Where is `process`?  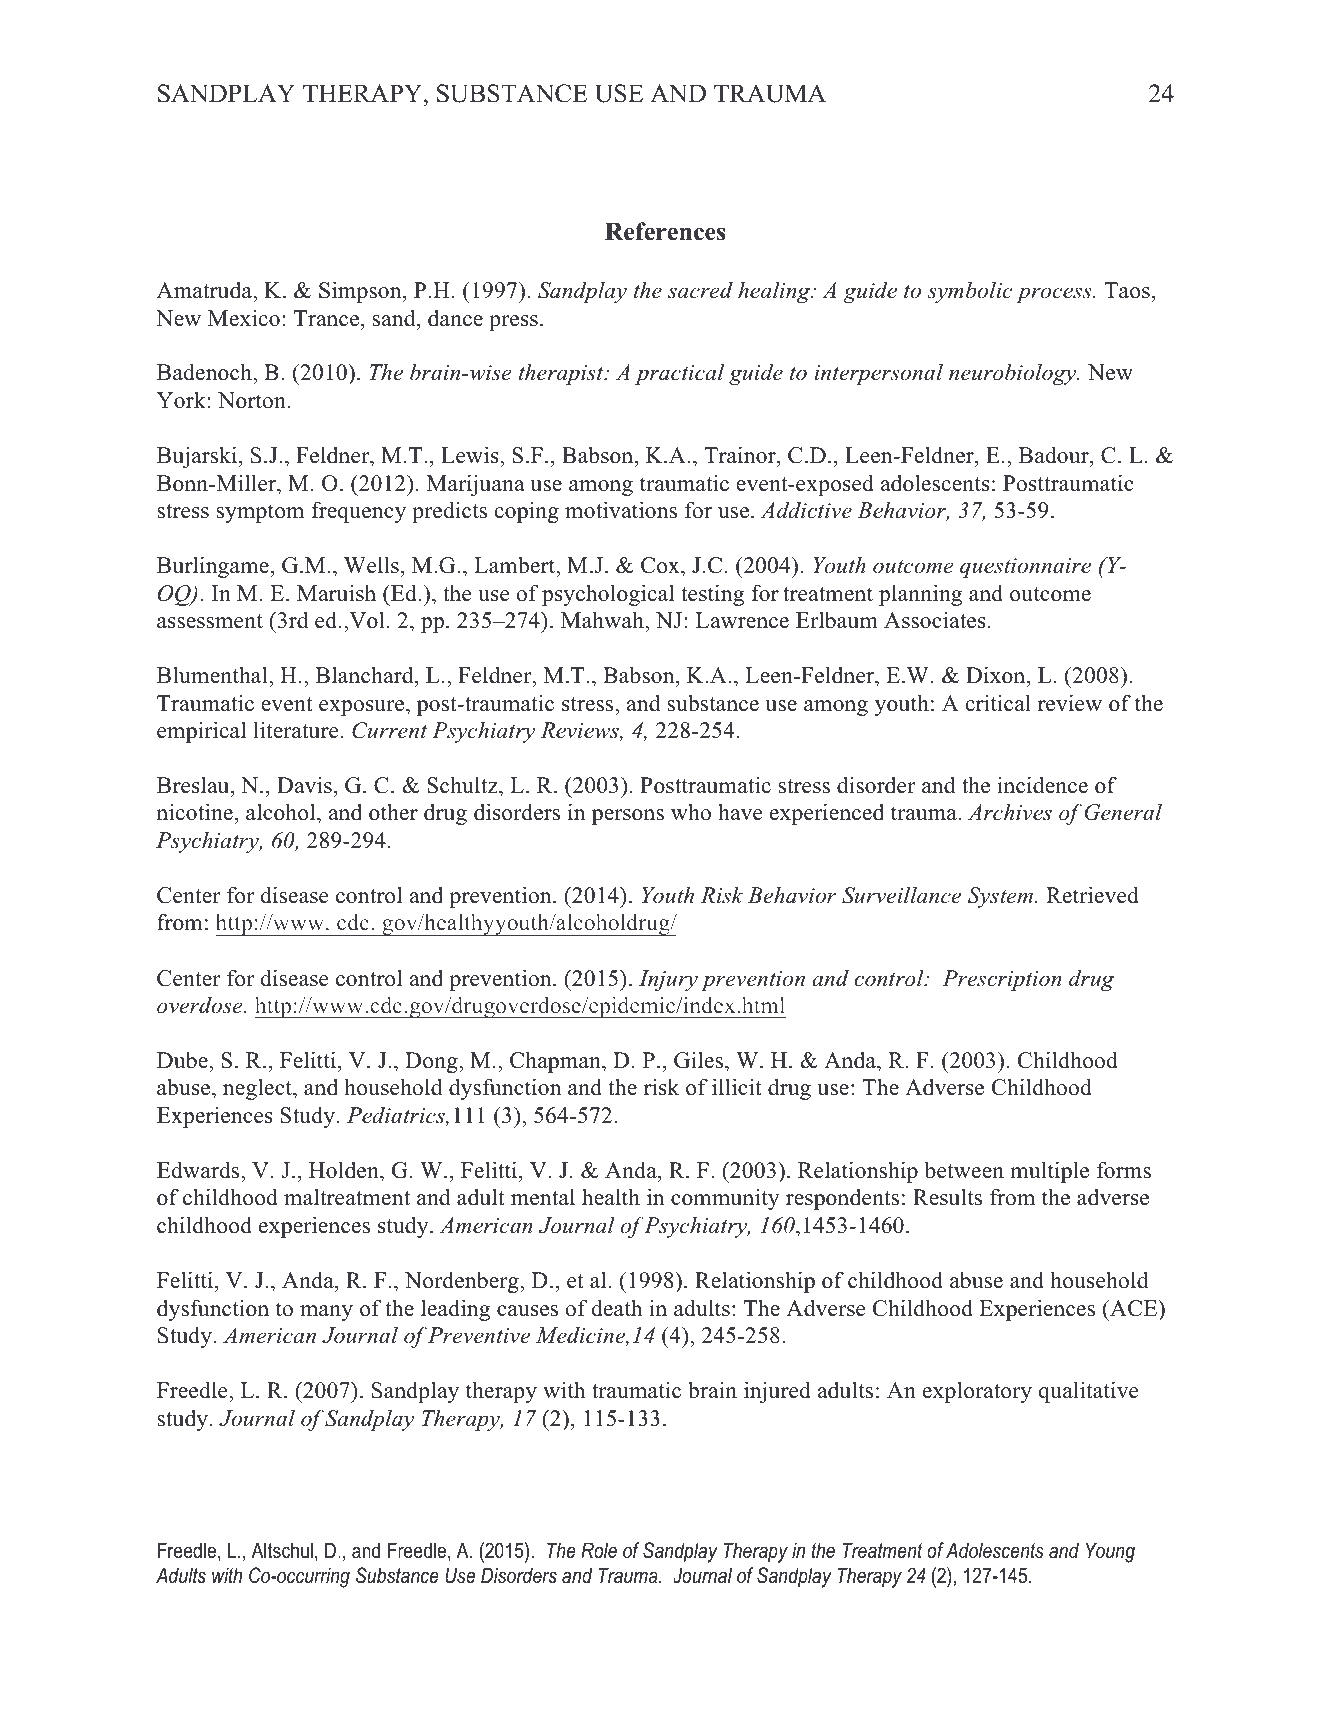 process is located at coordinates (1055, 295).
